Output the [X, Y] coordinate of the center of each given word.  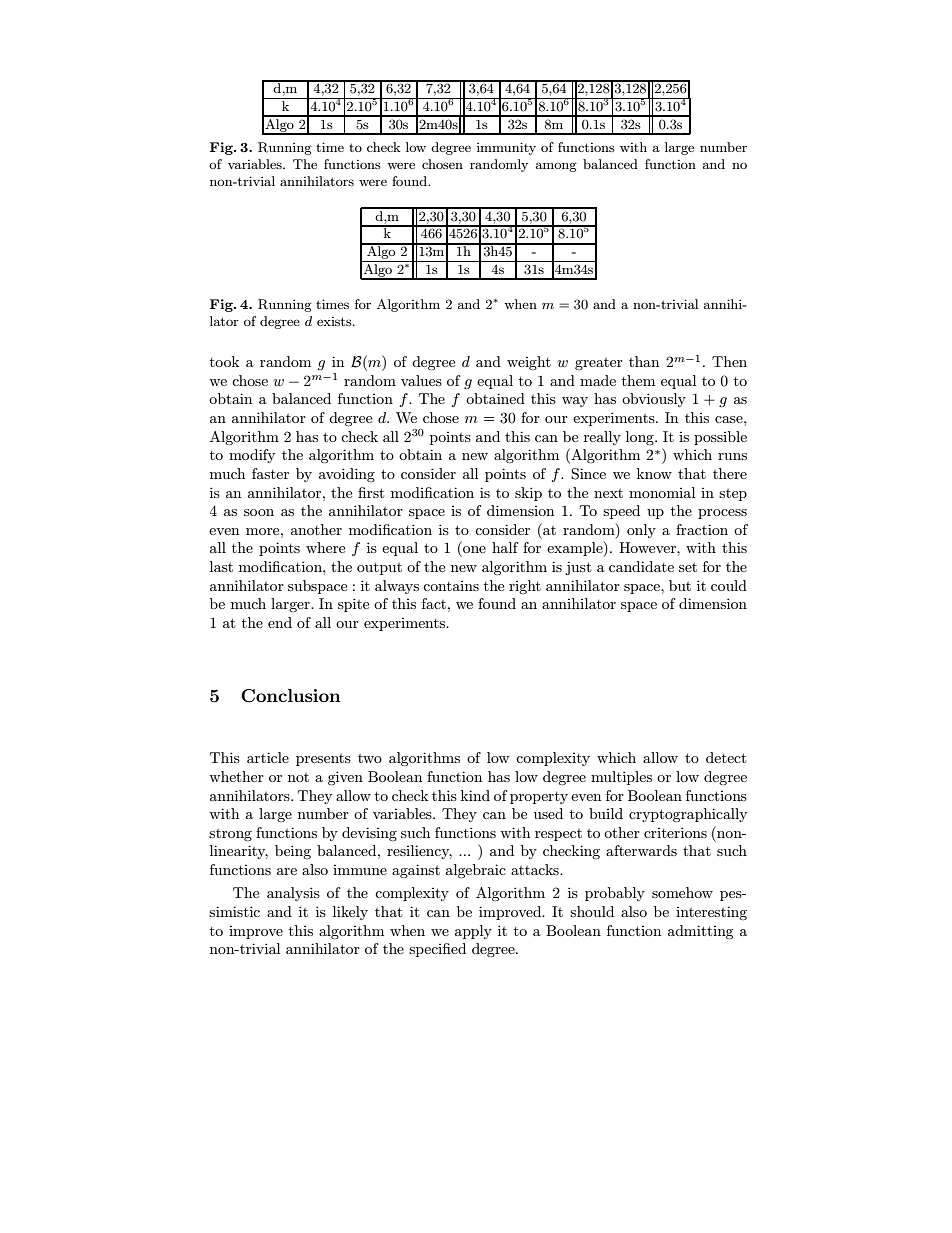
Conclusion [291, 696]
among [556, 167]
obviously [654, 400]
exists [335, 321]
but [680, 585]
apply [473, 932]
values [421, 380]
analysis [293, 894]
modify [252, 456]
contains [451, 586]
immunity [506, 148]
